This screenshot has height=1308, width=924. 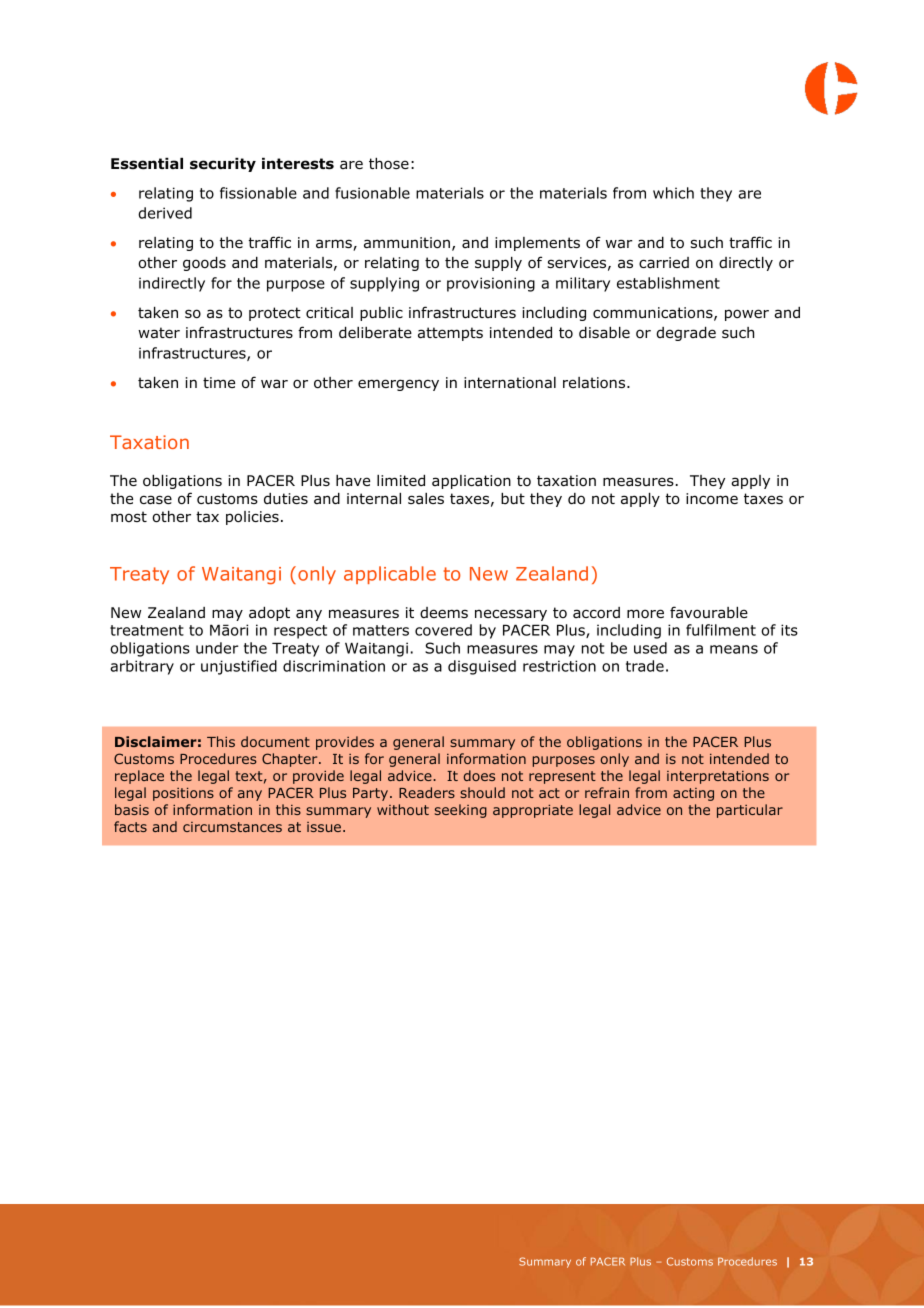 I want to click on seeking, so click(x=461, y=811).
